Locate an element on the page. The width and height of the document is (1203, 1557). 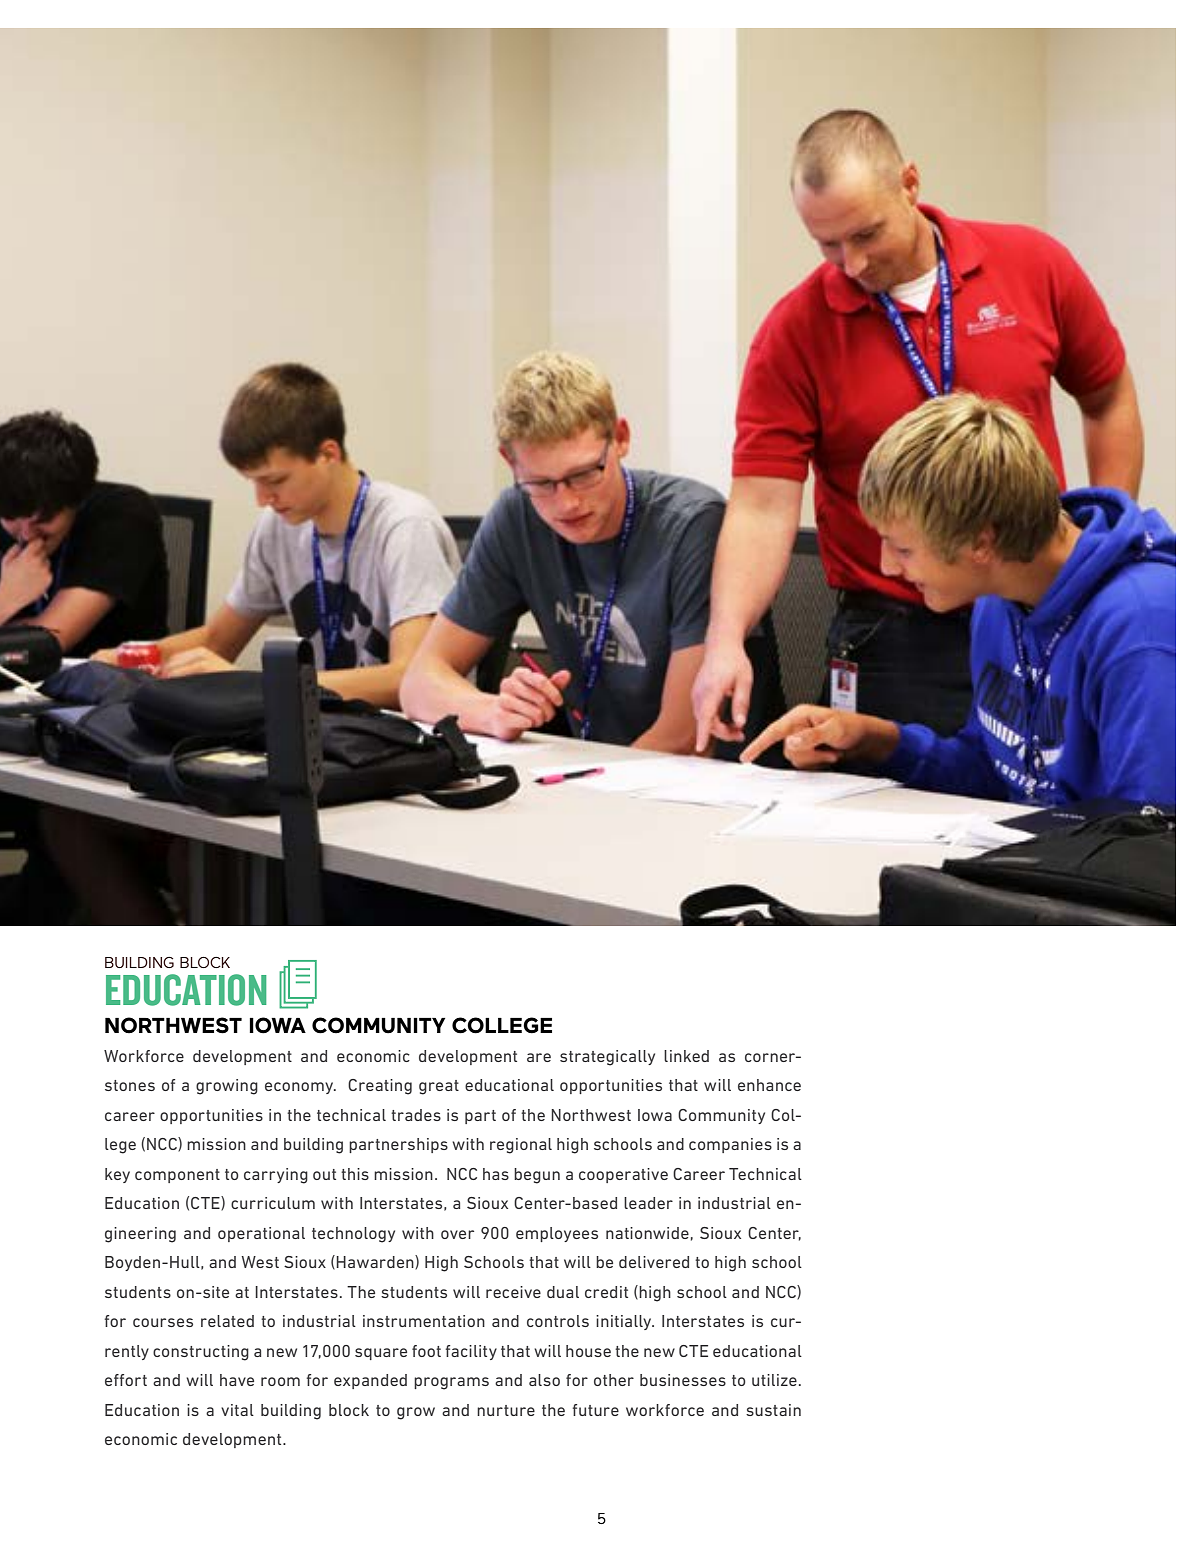
businesses is located at coordinates (683, 1380).
